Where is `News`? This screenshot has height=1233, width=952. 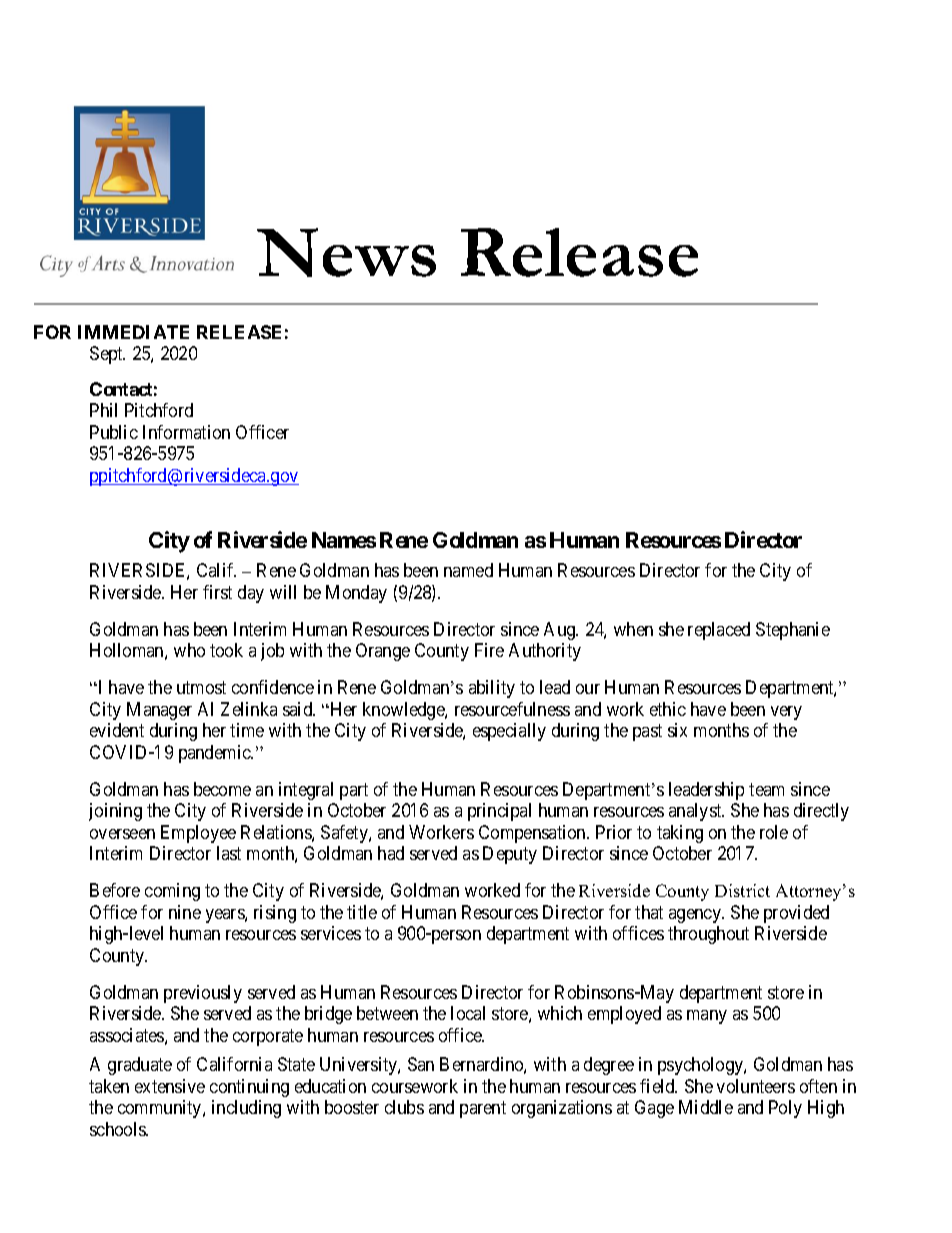 News is located at coordinates (346, 252).
